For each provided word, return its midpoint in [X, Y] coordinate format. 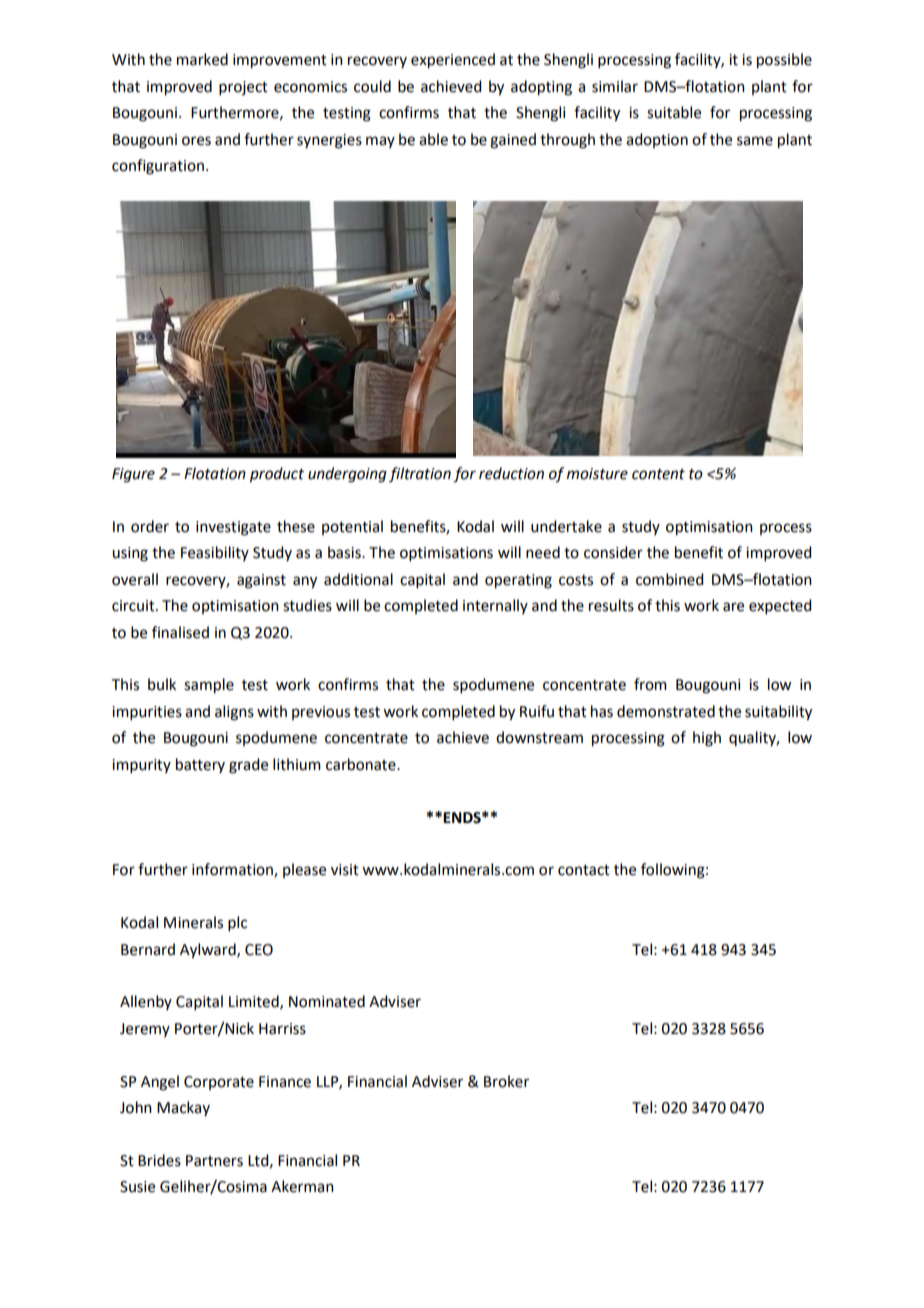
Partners [214, 1161]
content [658, 474]
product [277, 475]
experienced [453, 61]
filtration [420, 474]
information [233, 870]
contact [584, 870]
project [243, 88]
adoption [657, 140]
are [733, 607]
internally [495, 606]
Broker [506, 1081]
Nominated [327, 1001]
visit [345, 870]
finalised [180, 632]
